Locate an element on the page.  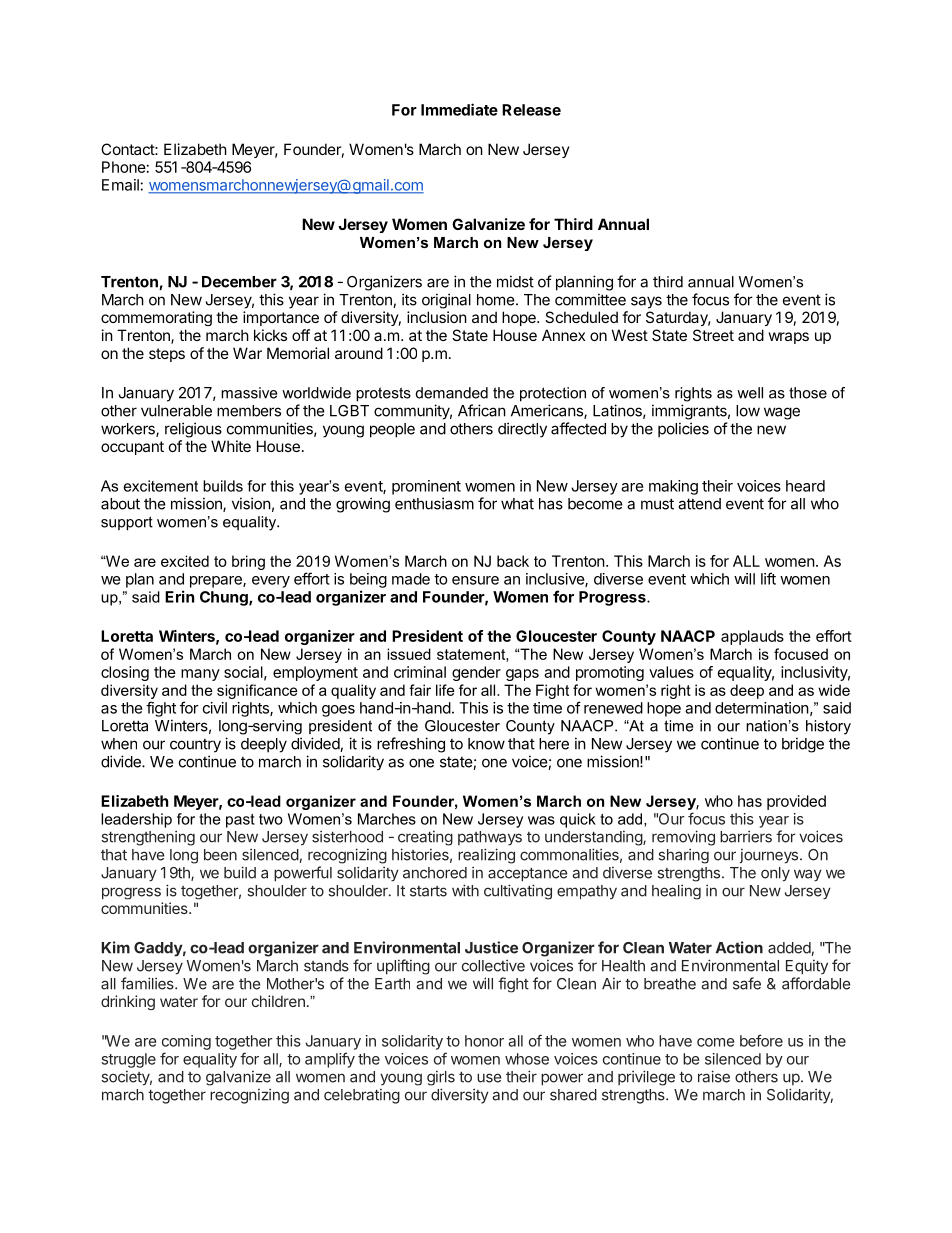
Phone is located at coordinates (124, 167).
